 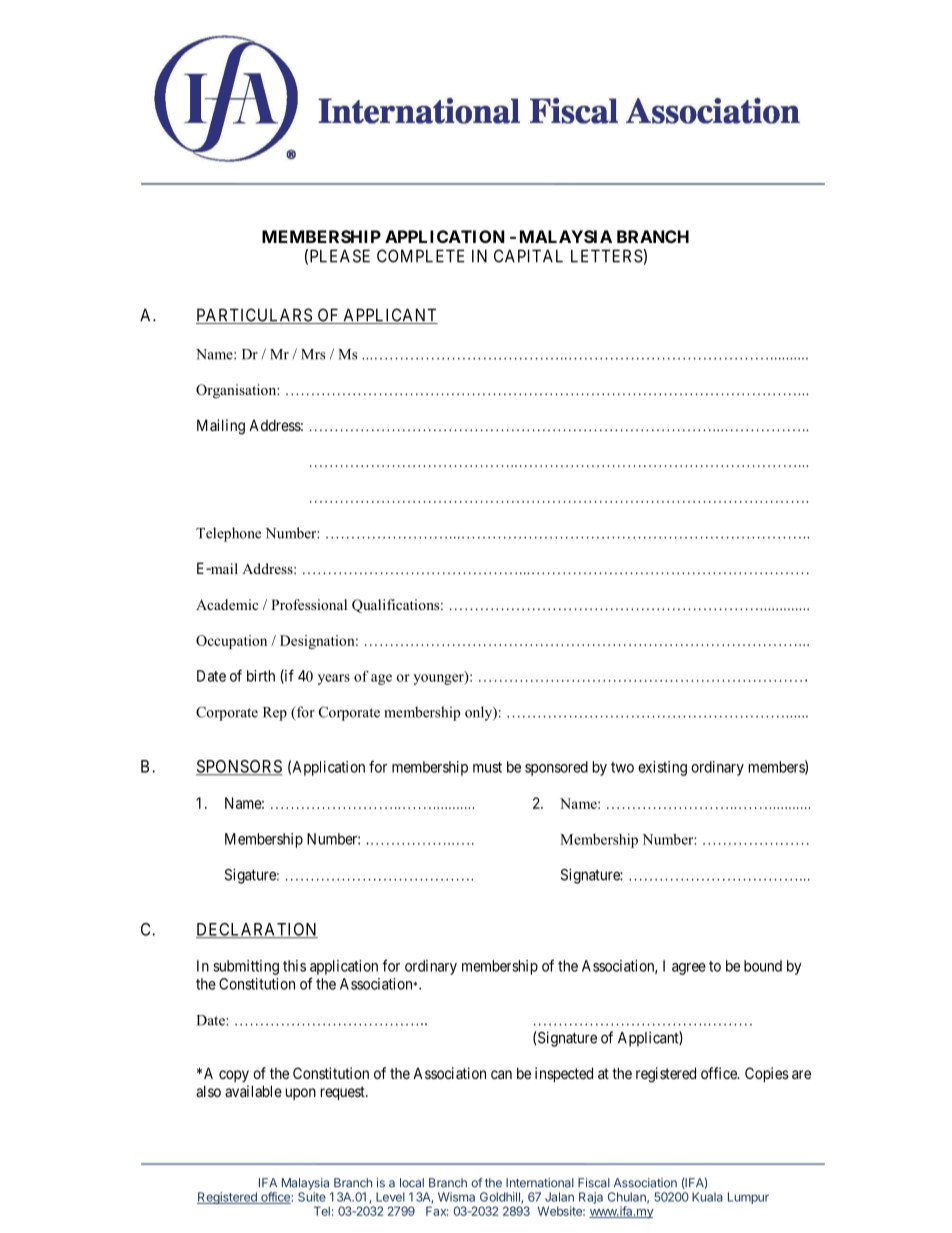 What do you see at coordinates (763, 966) in the screenshot?
I see `bound` at bounding box center [763, 966].
